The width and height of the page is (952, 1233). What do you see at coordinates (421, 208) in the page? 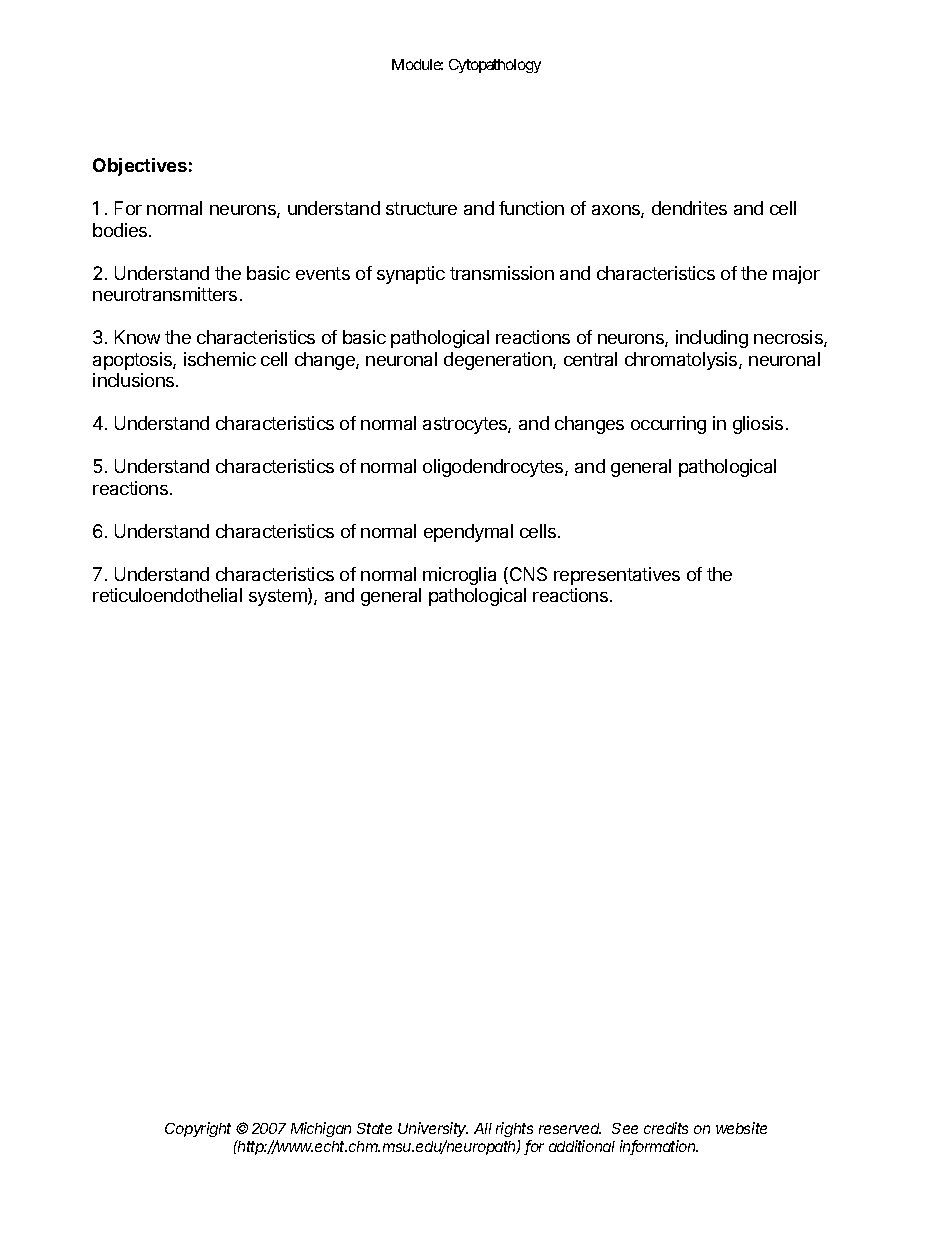
I see `structure` at bounding box center [421, 208].
